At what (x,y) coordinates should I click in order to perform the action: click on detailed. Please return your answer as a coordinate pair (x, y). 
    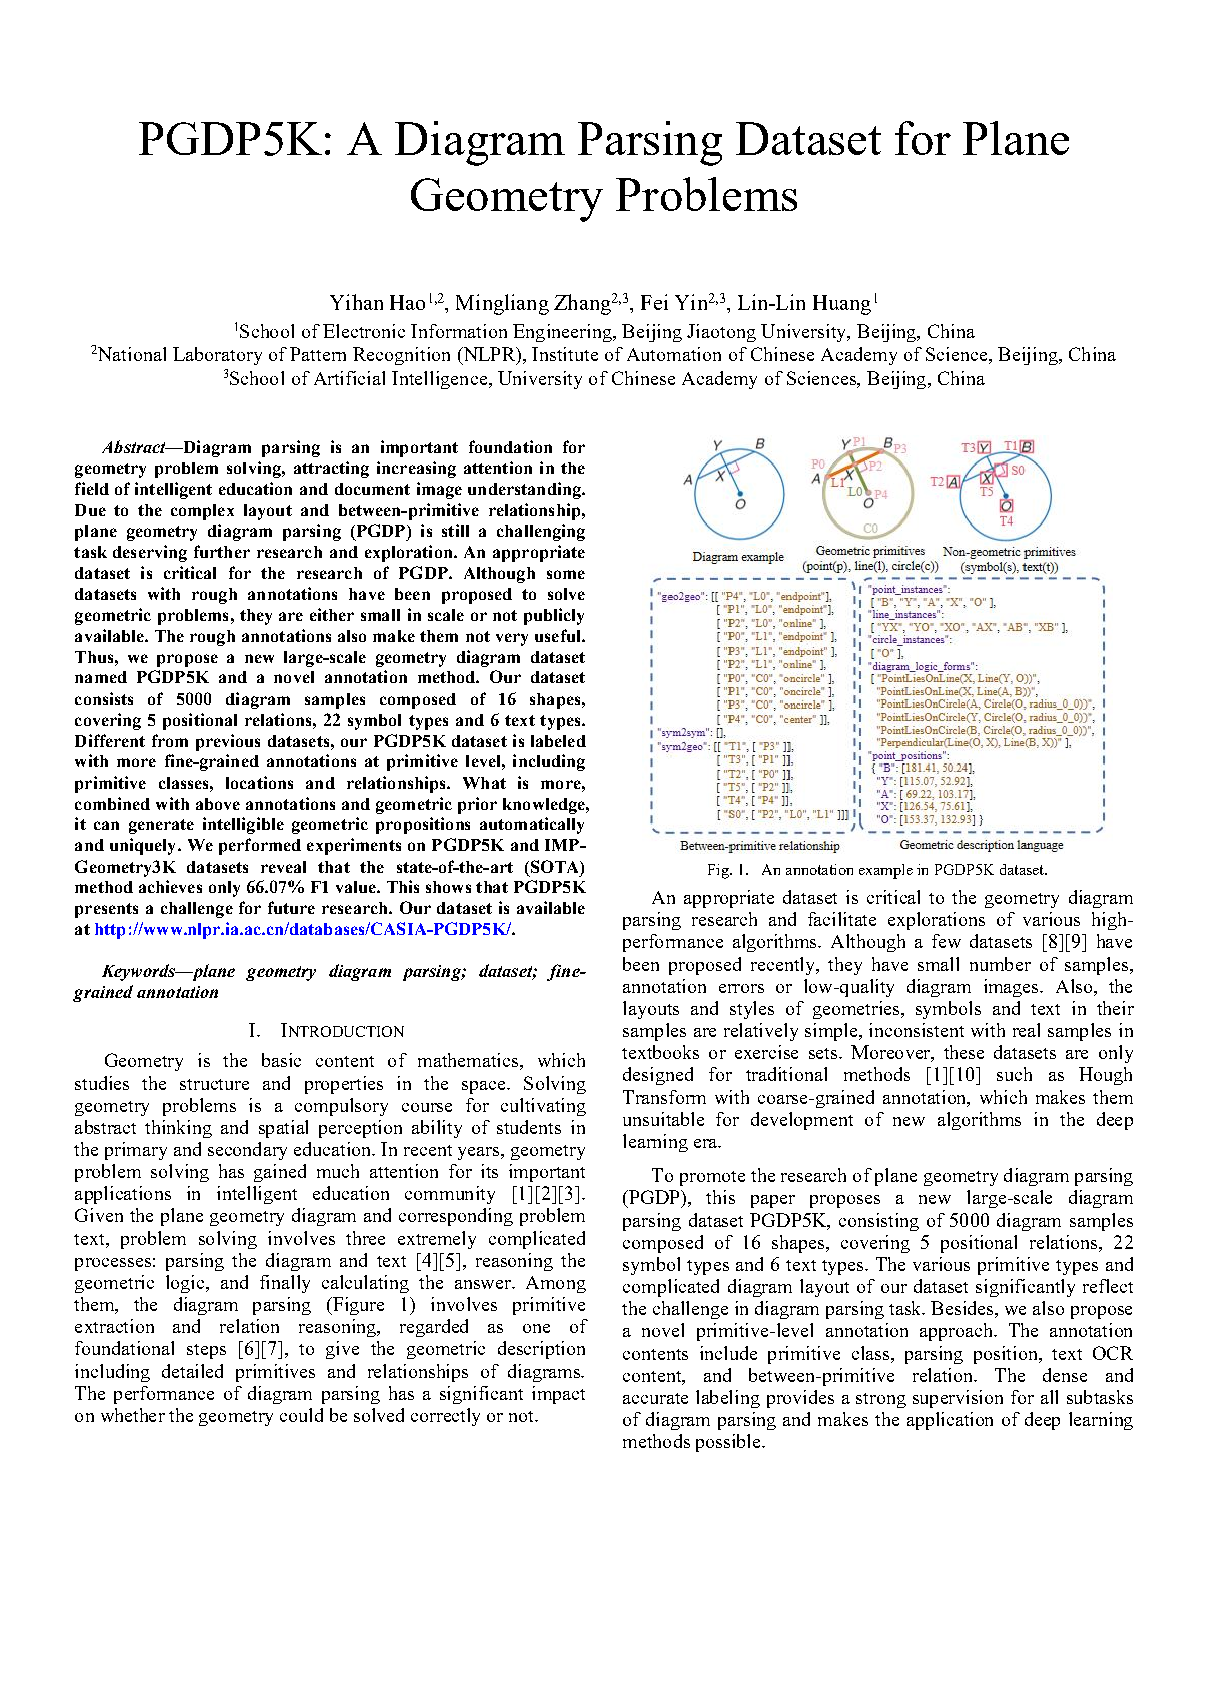
    Looking at the image, I should click on (192, 1371).
